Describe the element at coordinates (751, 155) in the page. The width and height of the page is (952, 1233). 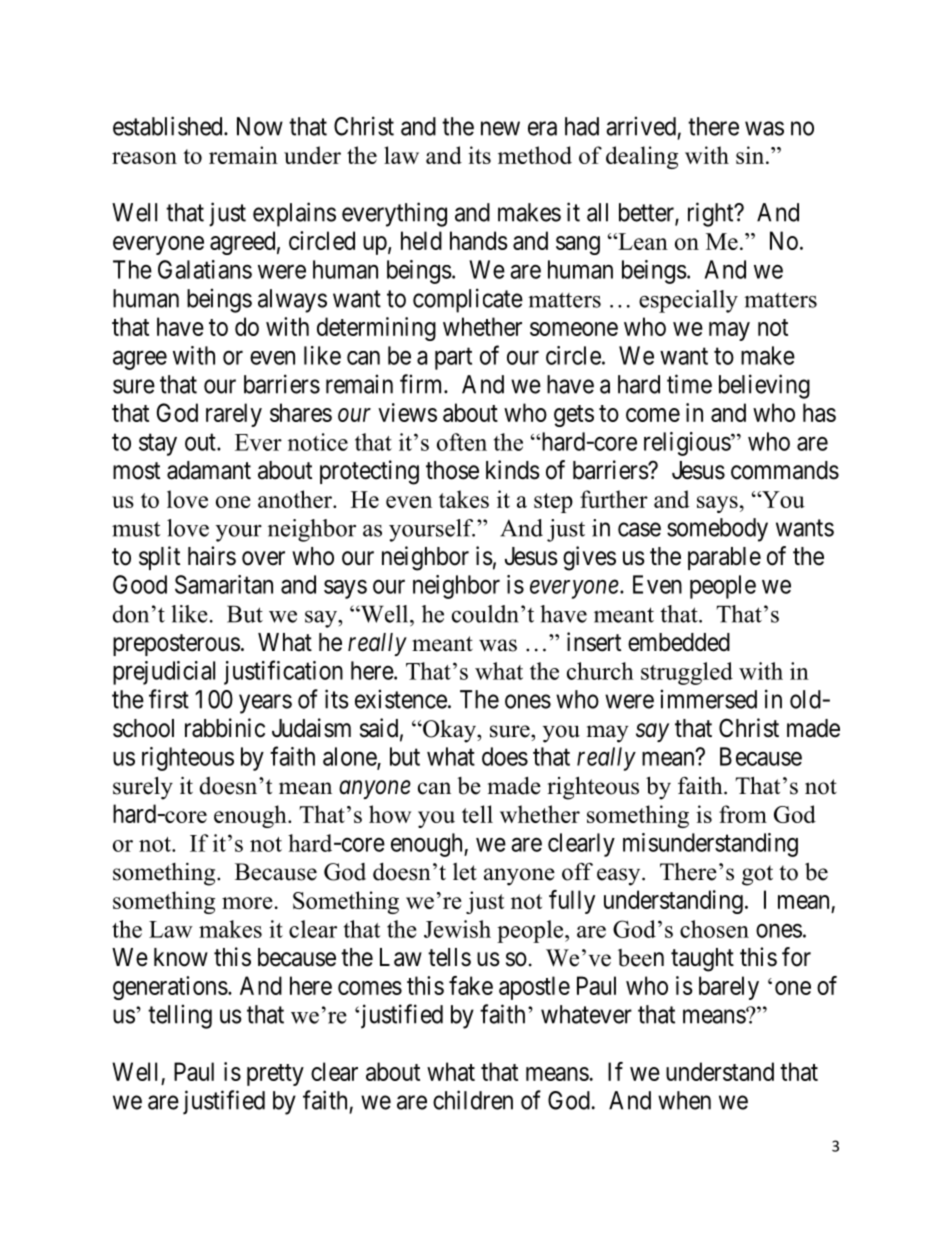
I see `sin` at that location.
